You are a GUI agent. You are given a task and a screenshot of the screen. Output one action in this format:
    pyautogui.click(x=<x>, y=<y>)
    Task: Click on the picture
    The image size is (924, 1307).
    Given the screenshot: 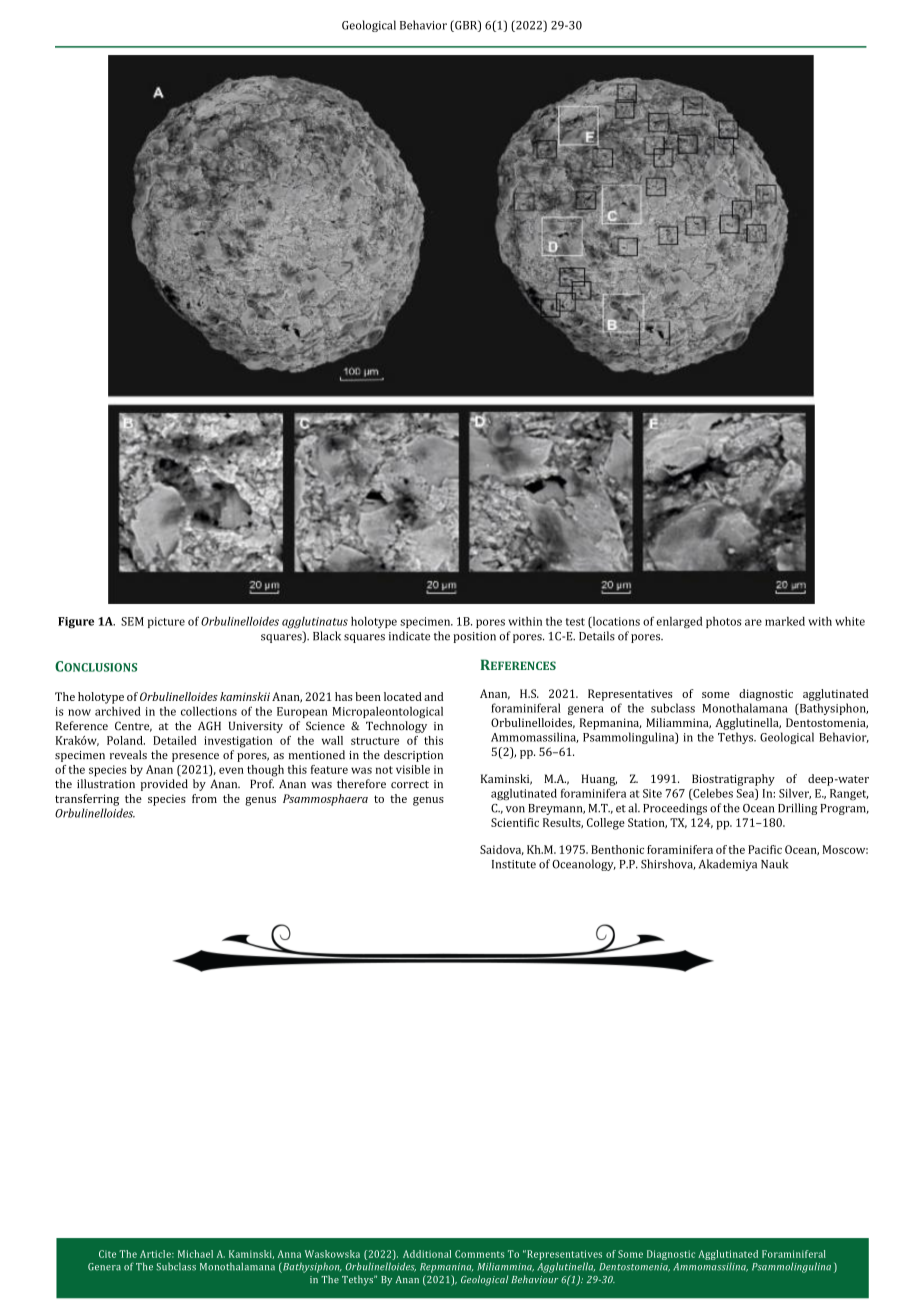 What is the action you would take?
    pyautogui.click(x=166, y=622)
